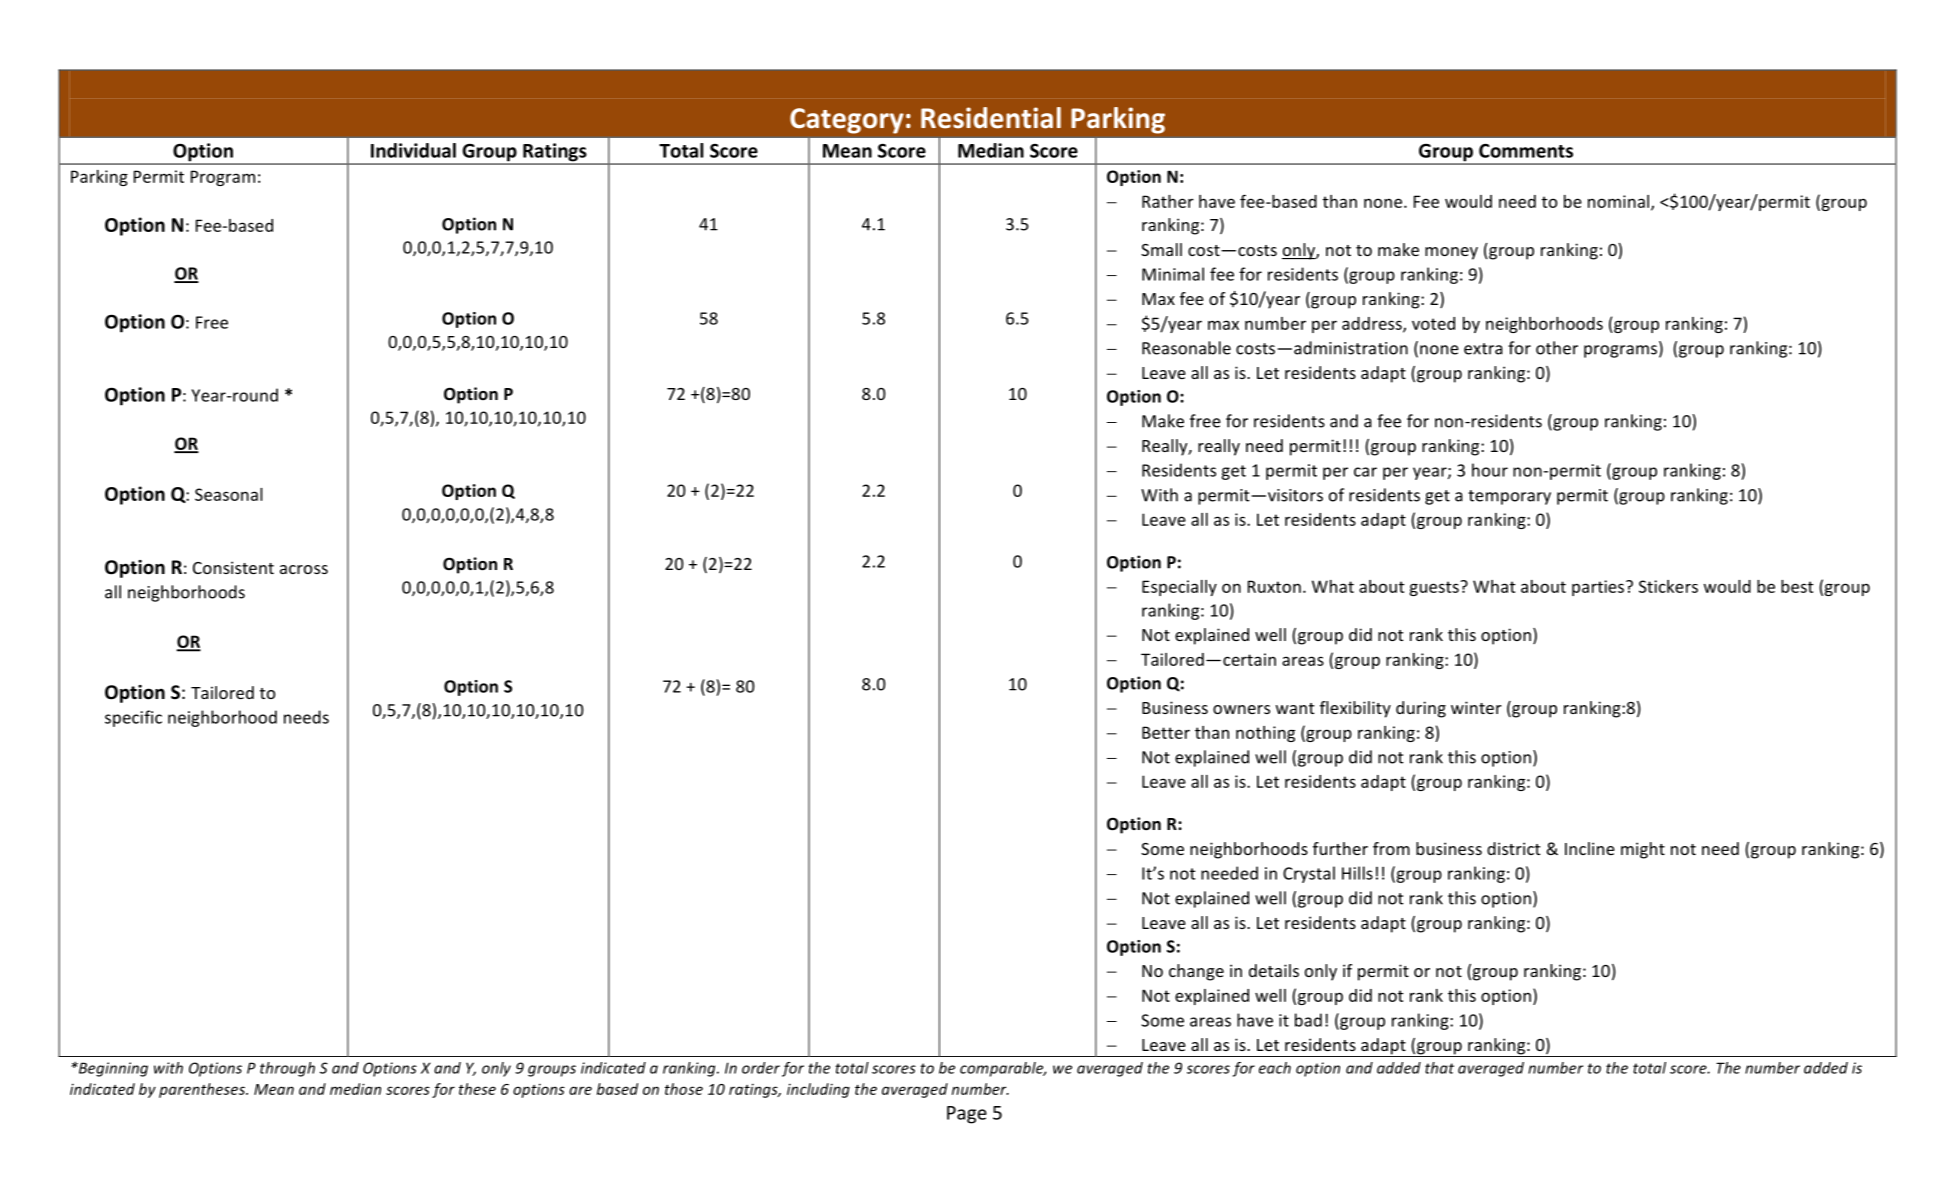  I want to click on Residential, so click(991, 118).
